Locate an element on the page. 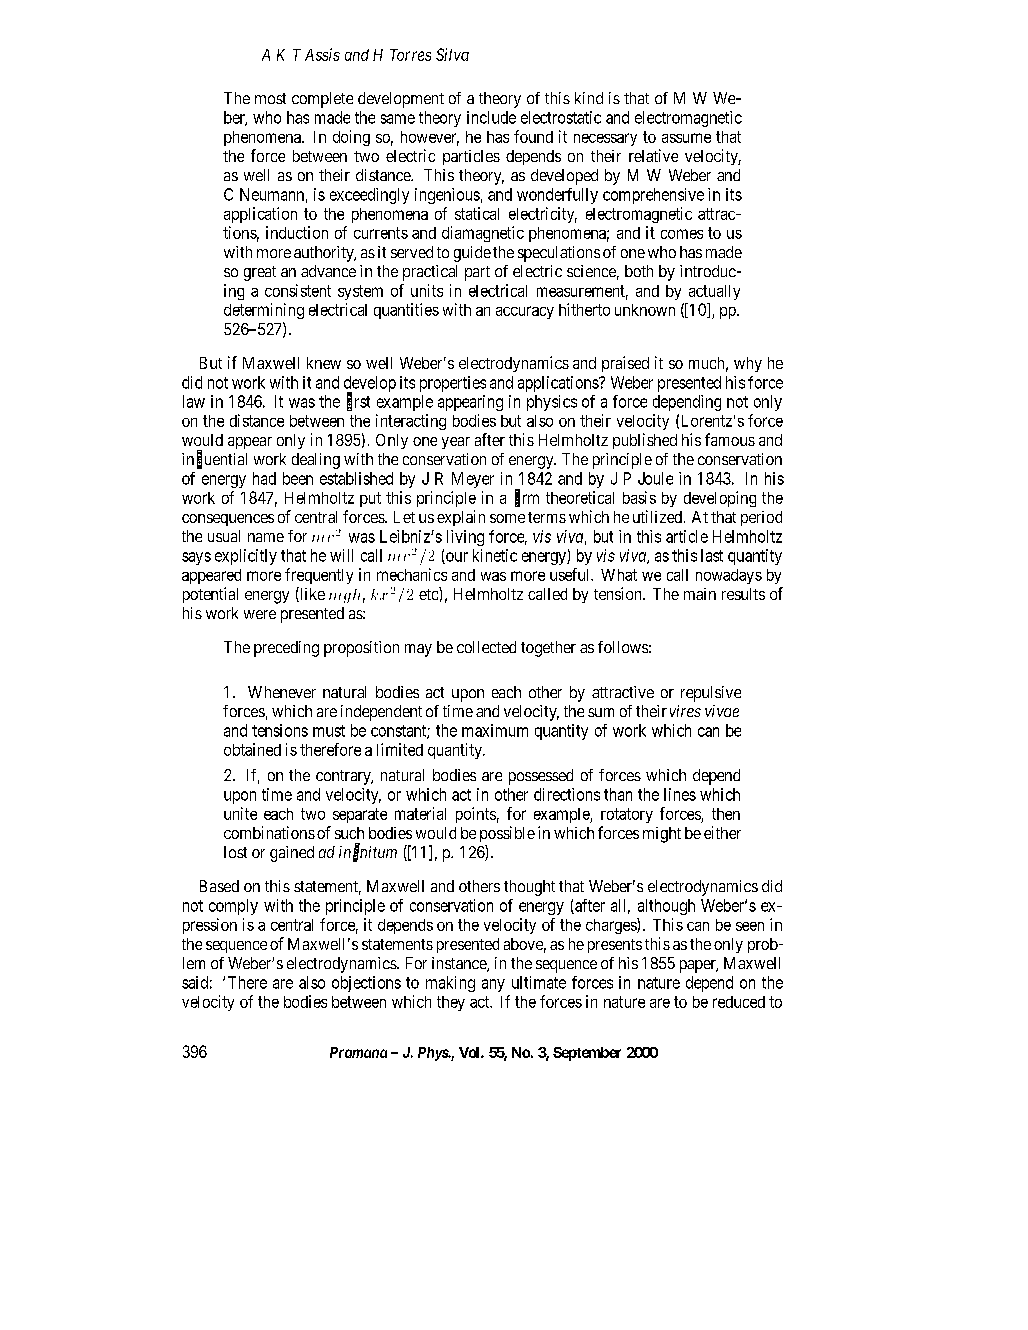  include is located at coordinates (491, 117).
